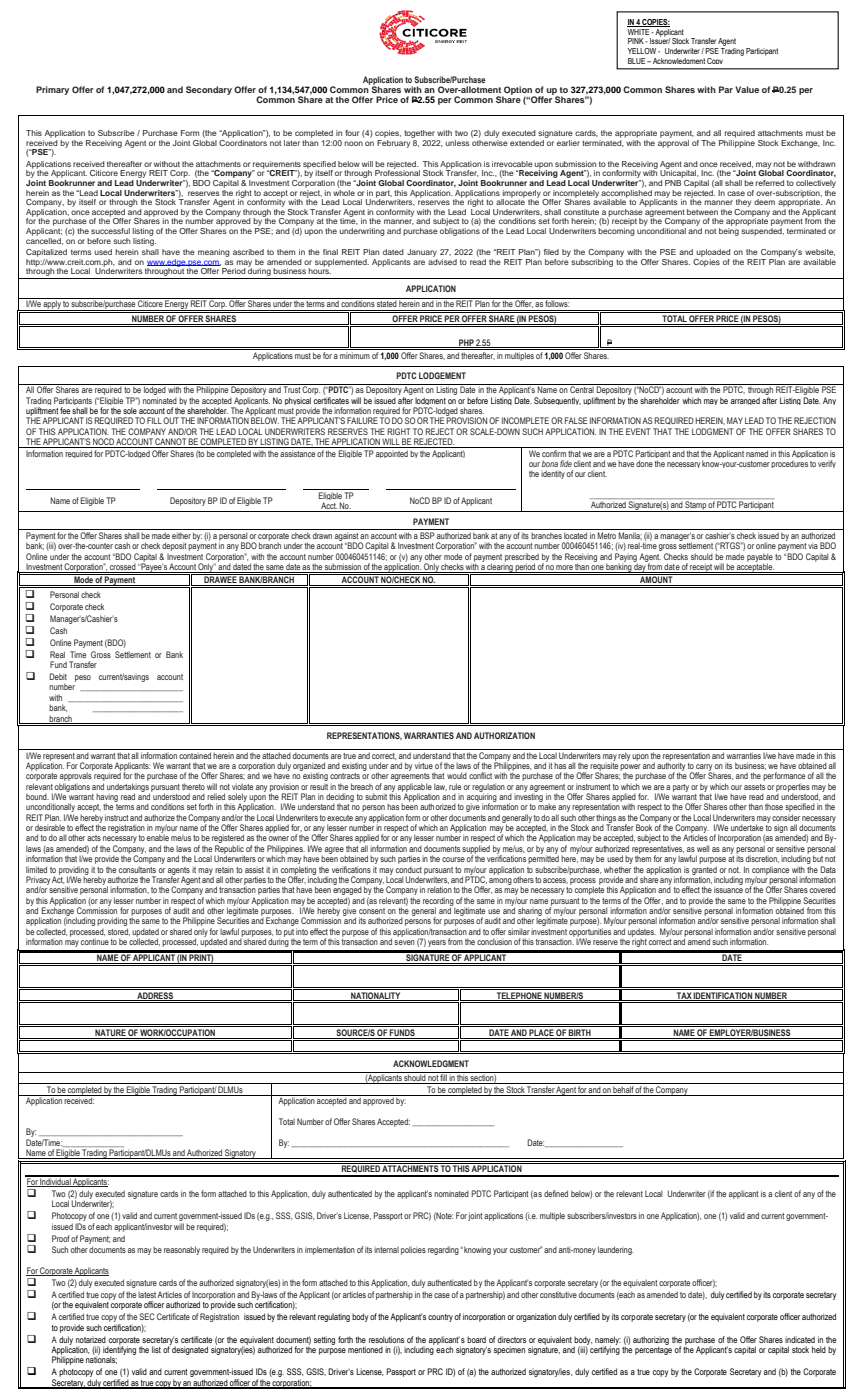 The height and width of the screenshot is (1400, 849). What do you see at coordinates (800, 1339) in the screenshot?
I see `indicated` at bounding box center [800, 1339].
